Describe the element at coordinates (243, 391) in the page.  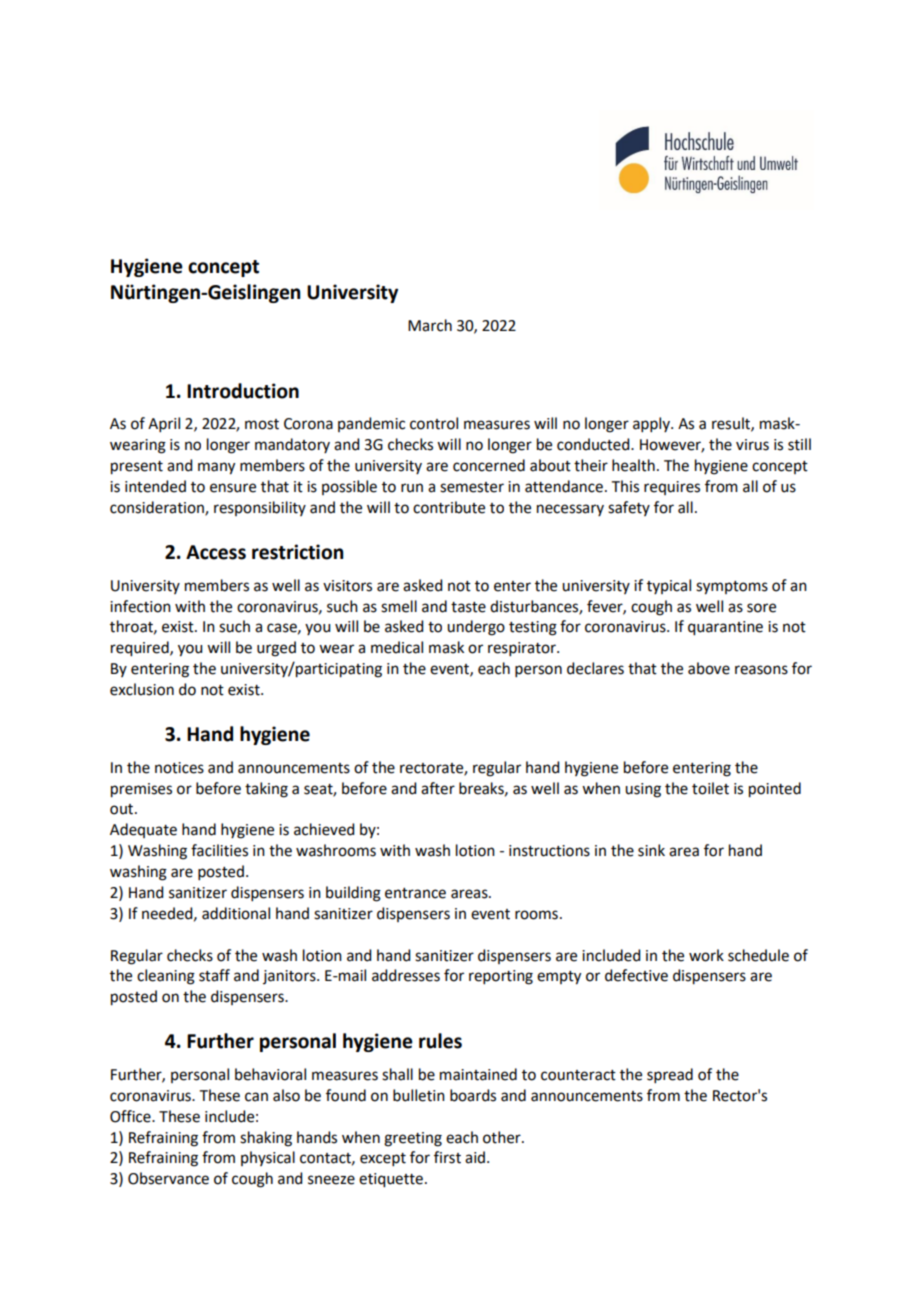
I see `Introduction` at that location.
